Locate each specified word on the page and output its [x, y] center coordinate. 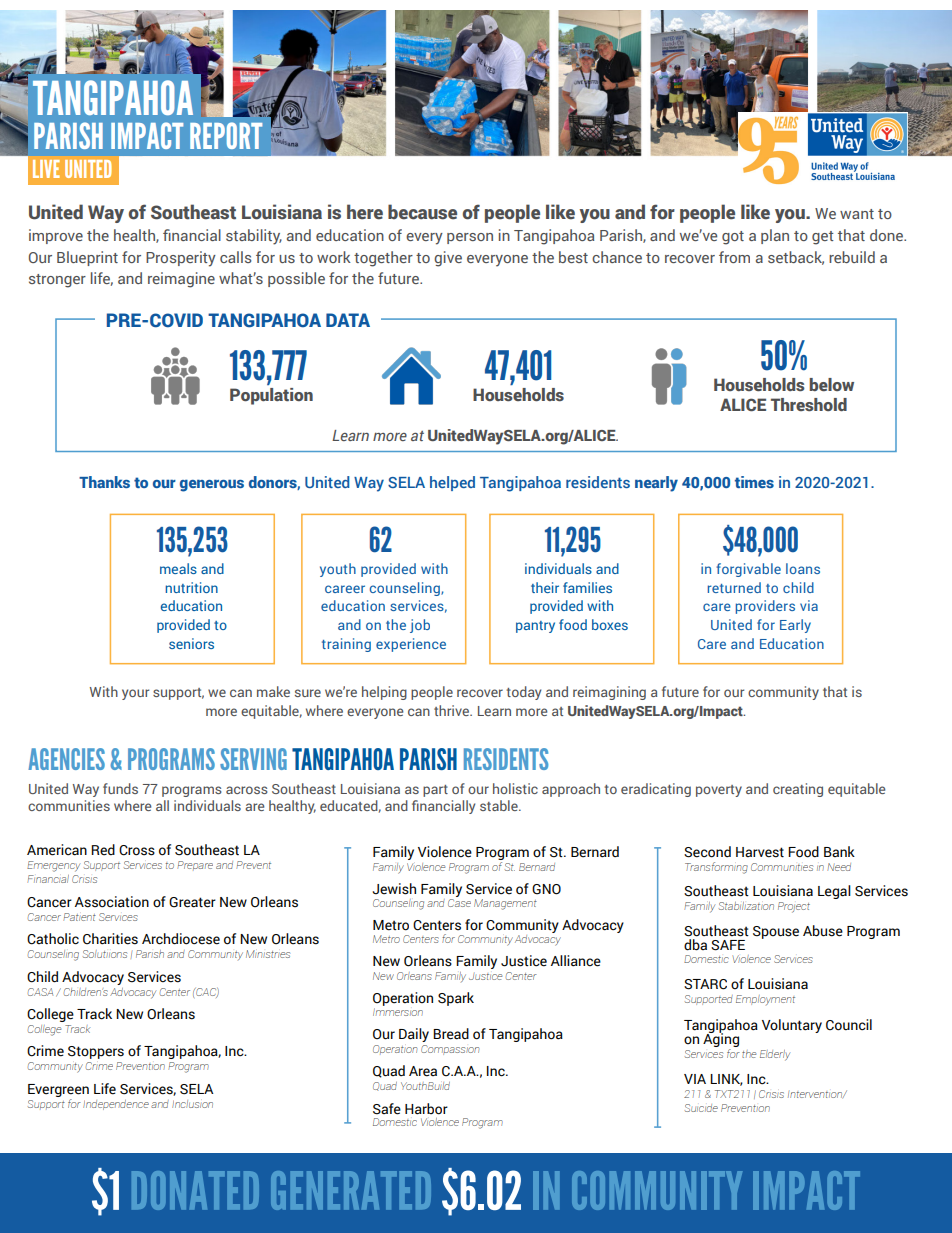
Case [459, 901]
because [422, 212]
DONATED [195, 1190]
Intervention [816, 1095]
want [857, 214]
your [135, 694]
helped [452, 483]
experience [411, 645]
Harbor [426, 1109]
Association [112, 902]
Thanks [104, 482]
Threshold [809, 405]
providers [765, 607]
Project [794, 907]
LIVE [46, 169]
